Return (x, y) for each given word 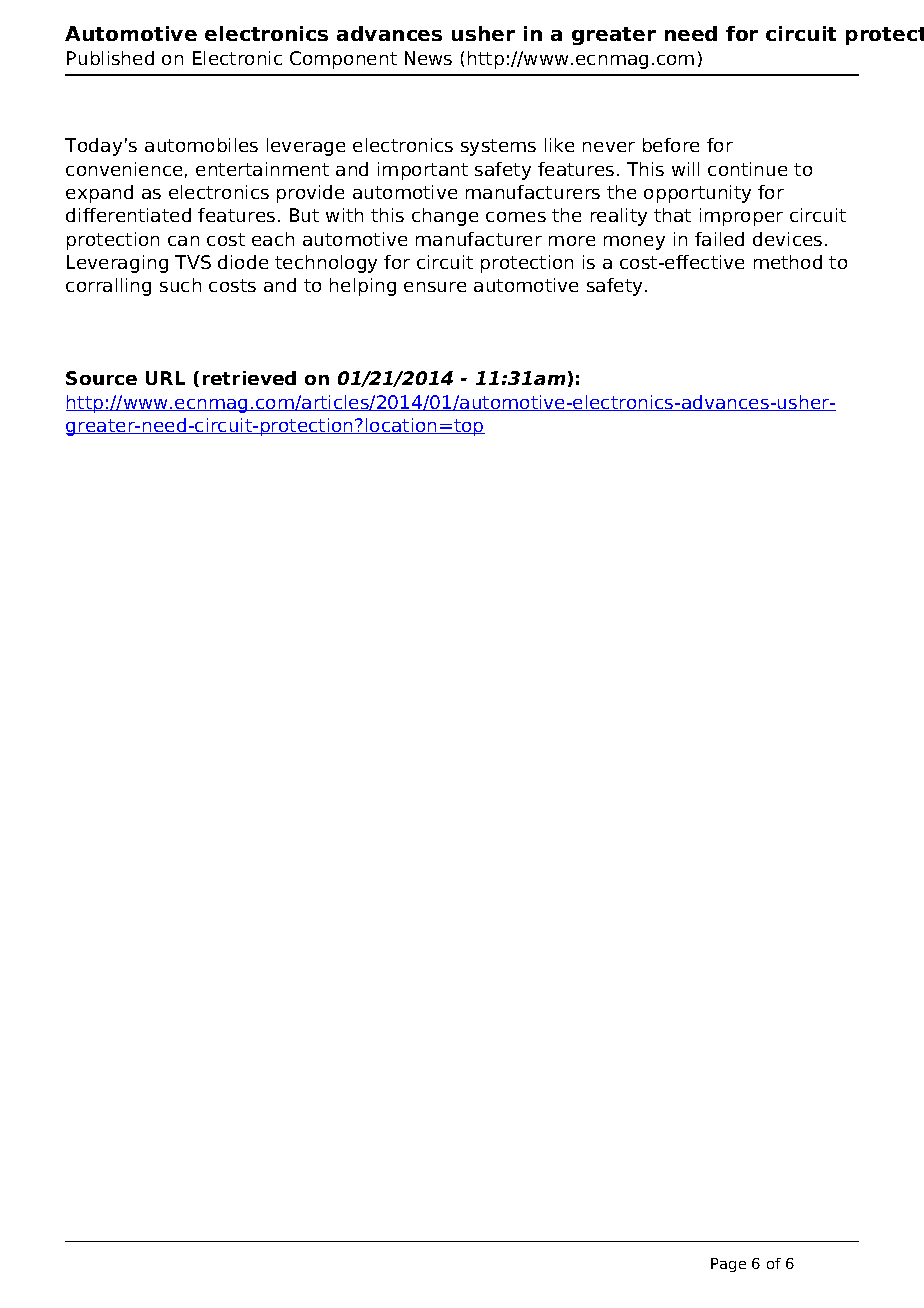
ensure (435, 287)
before (671, 145)
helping (363, 287)
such (180, 285)
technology (326, 264)
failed (719, 239)
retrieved (249, 378)
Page (728, 1265)
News (428, 58)
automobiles (201, 145)
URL (165, 378)
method (788, 262)
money (634, 243)
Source (101, 378)
